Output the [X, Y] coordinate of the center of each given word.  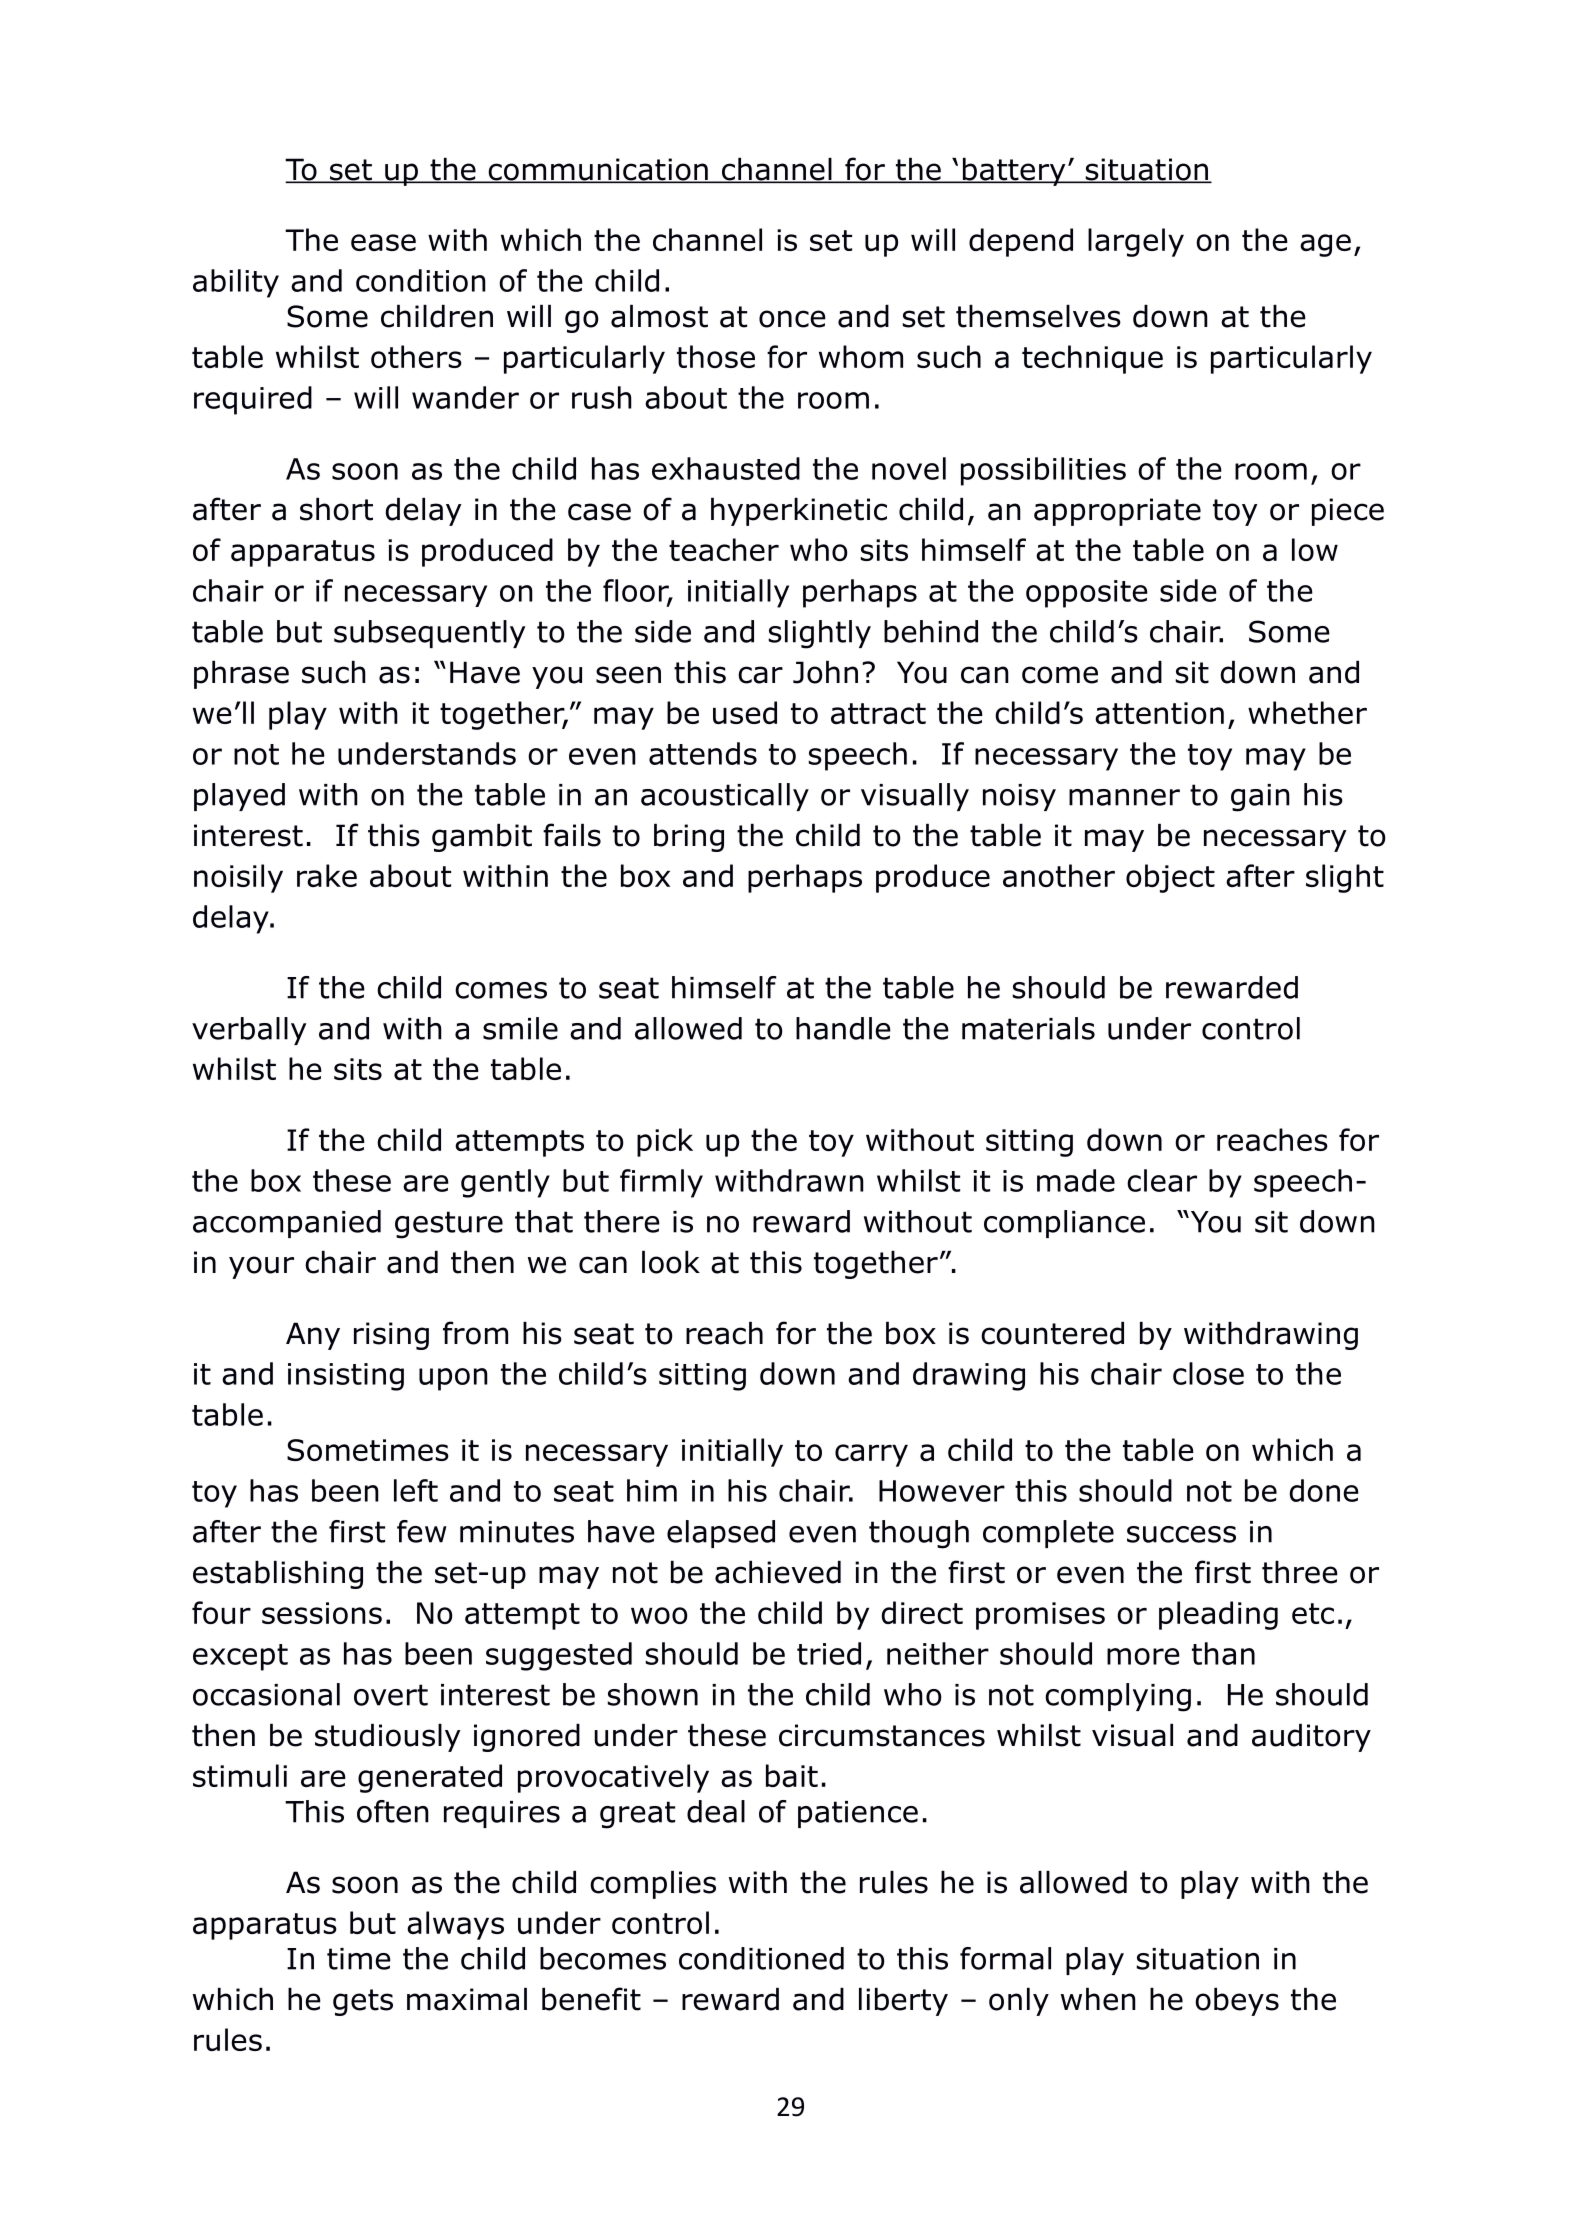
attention [1159, 713]
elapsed [721, 1534]
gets [363, 2002]
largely [1136, 242]
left [416, 1490]
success [1181, 1534]
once [792, 319]
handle [843, 1028]
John [825, 672]
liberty [903, 2002]
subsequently [429, 634]
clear [1162, 1180]
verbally [249, 1031]
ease [383, 242]
